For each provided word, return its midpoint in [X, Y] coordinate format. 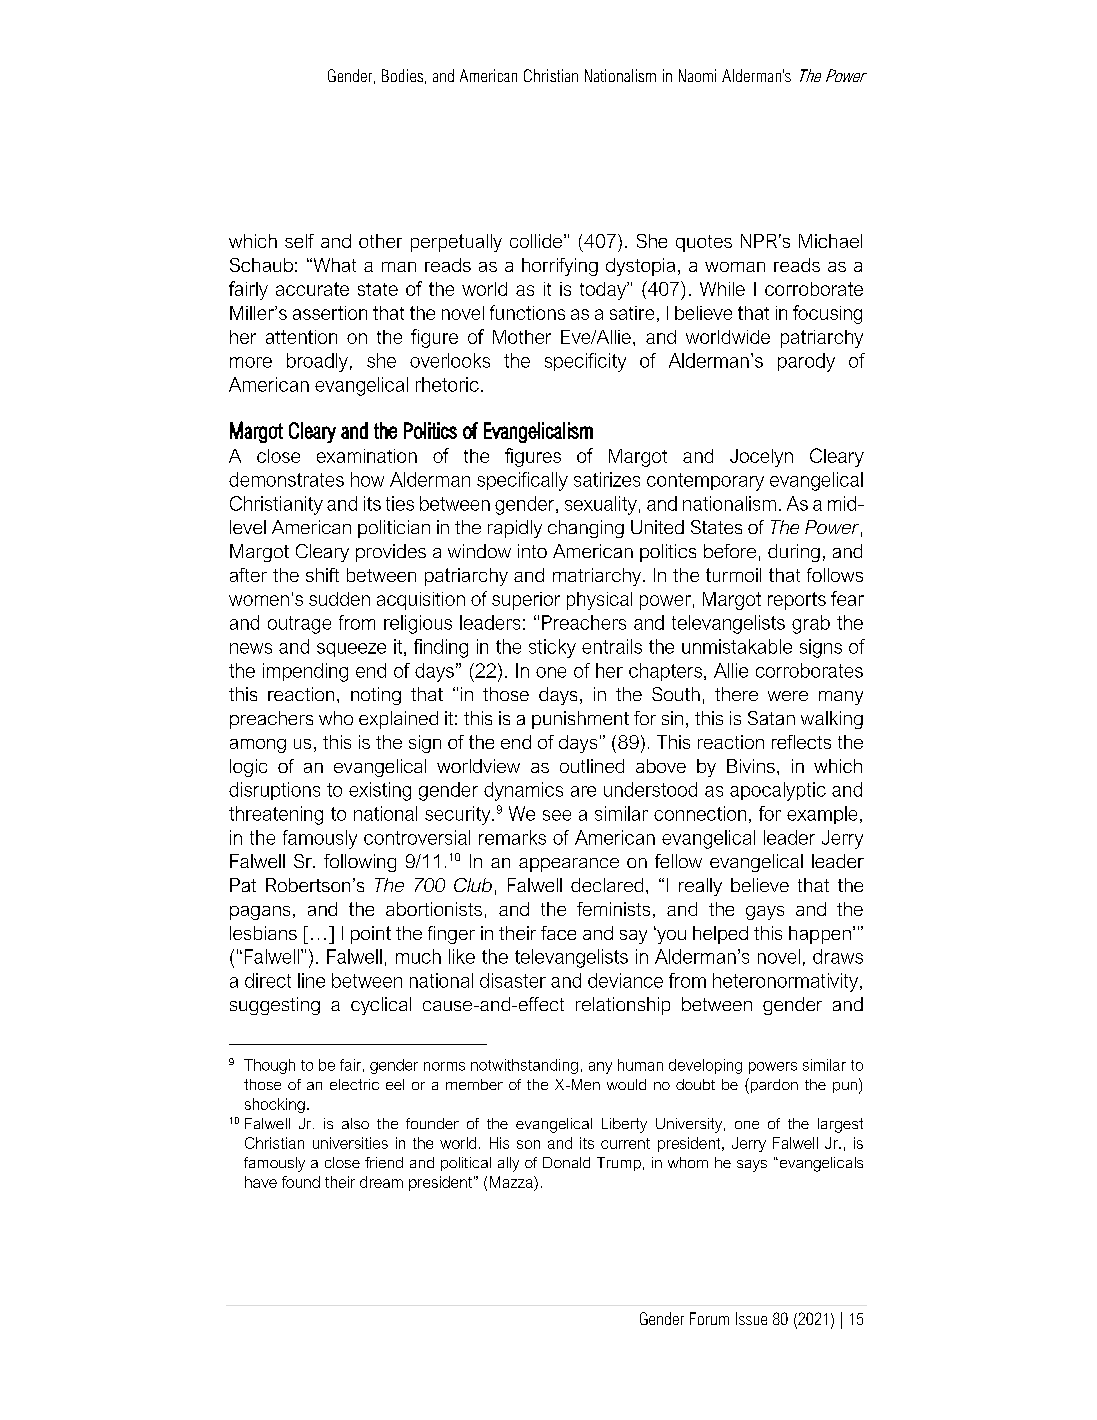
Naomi [697, 75]
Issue [751, 1318]
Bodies [402, 75]
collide [537, 241]
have [261, 1182]
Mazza [512, 1182]
